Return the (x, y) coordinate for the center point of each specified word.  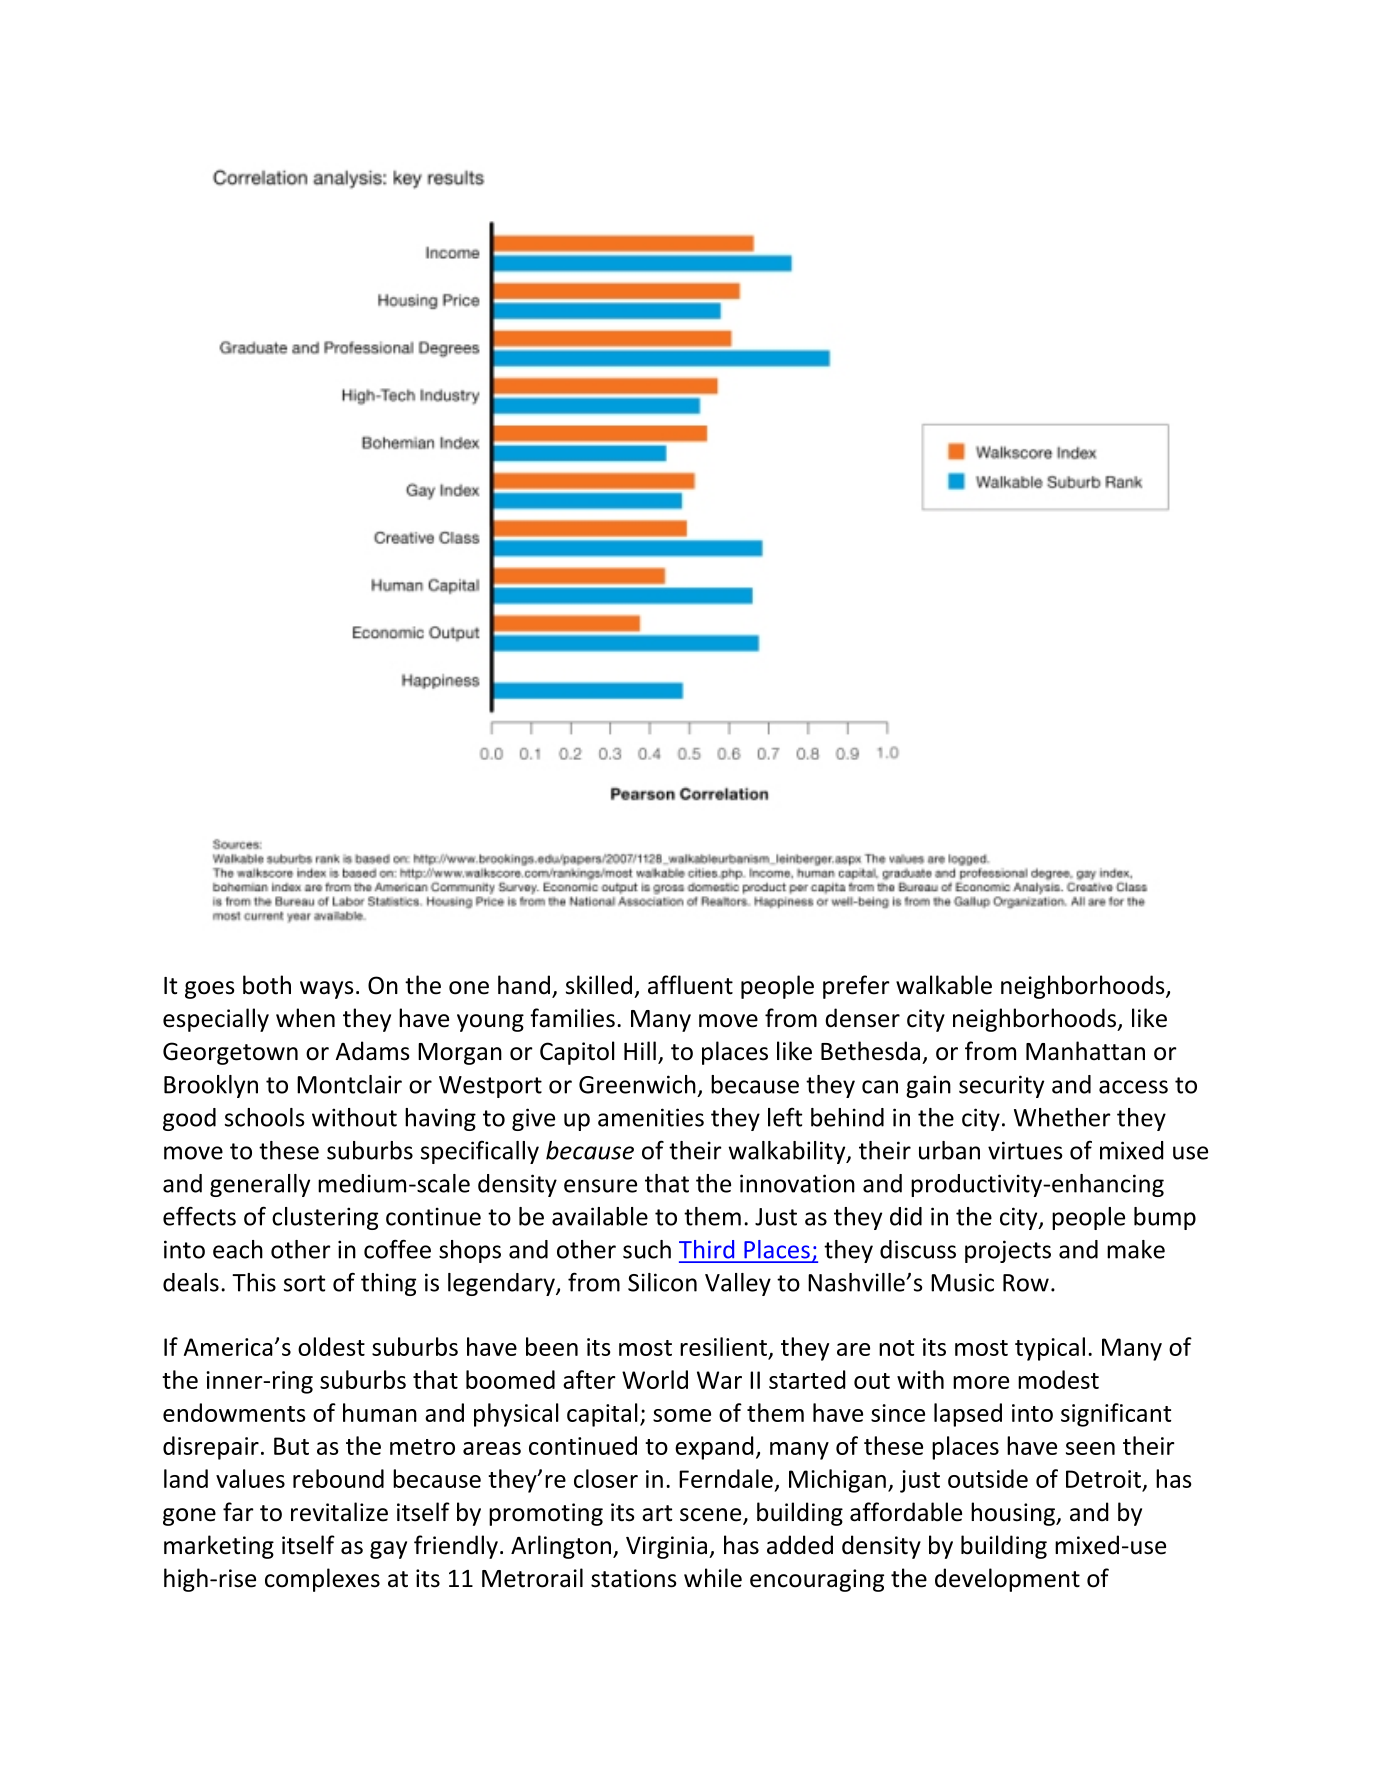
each (238, 1249)
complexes (322, 1580)
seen (1090, 1448)
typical (1050, 1349)
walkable (944, 985)
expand (714, 1448)
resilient (723, 1346)
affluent (690, 985)
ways (327, 990)
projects (1008, 1251)
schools (265, 1117)
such (647, 1249)
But (291, 1446)
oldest (331, 1346)
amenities (651, 1117)
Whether (1062, 1117)
